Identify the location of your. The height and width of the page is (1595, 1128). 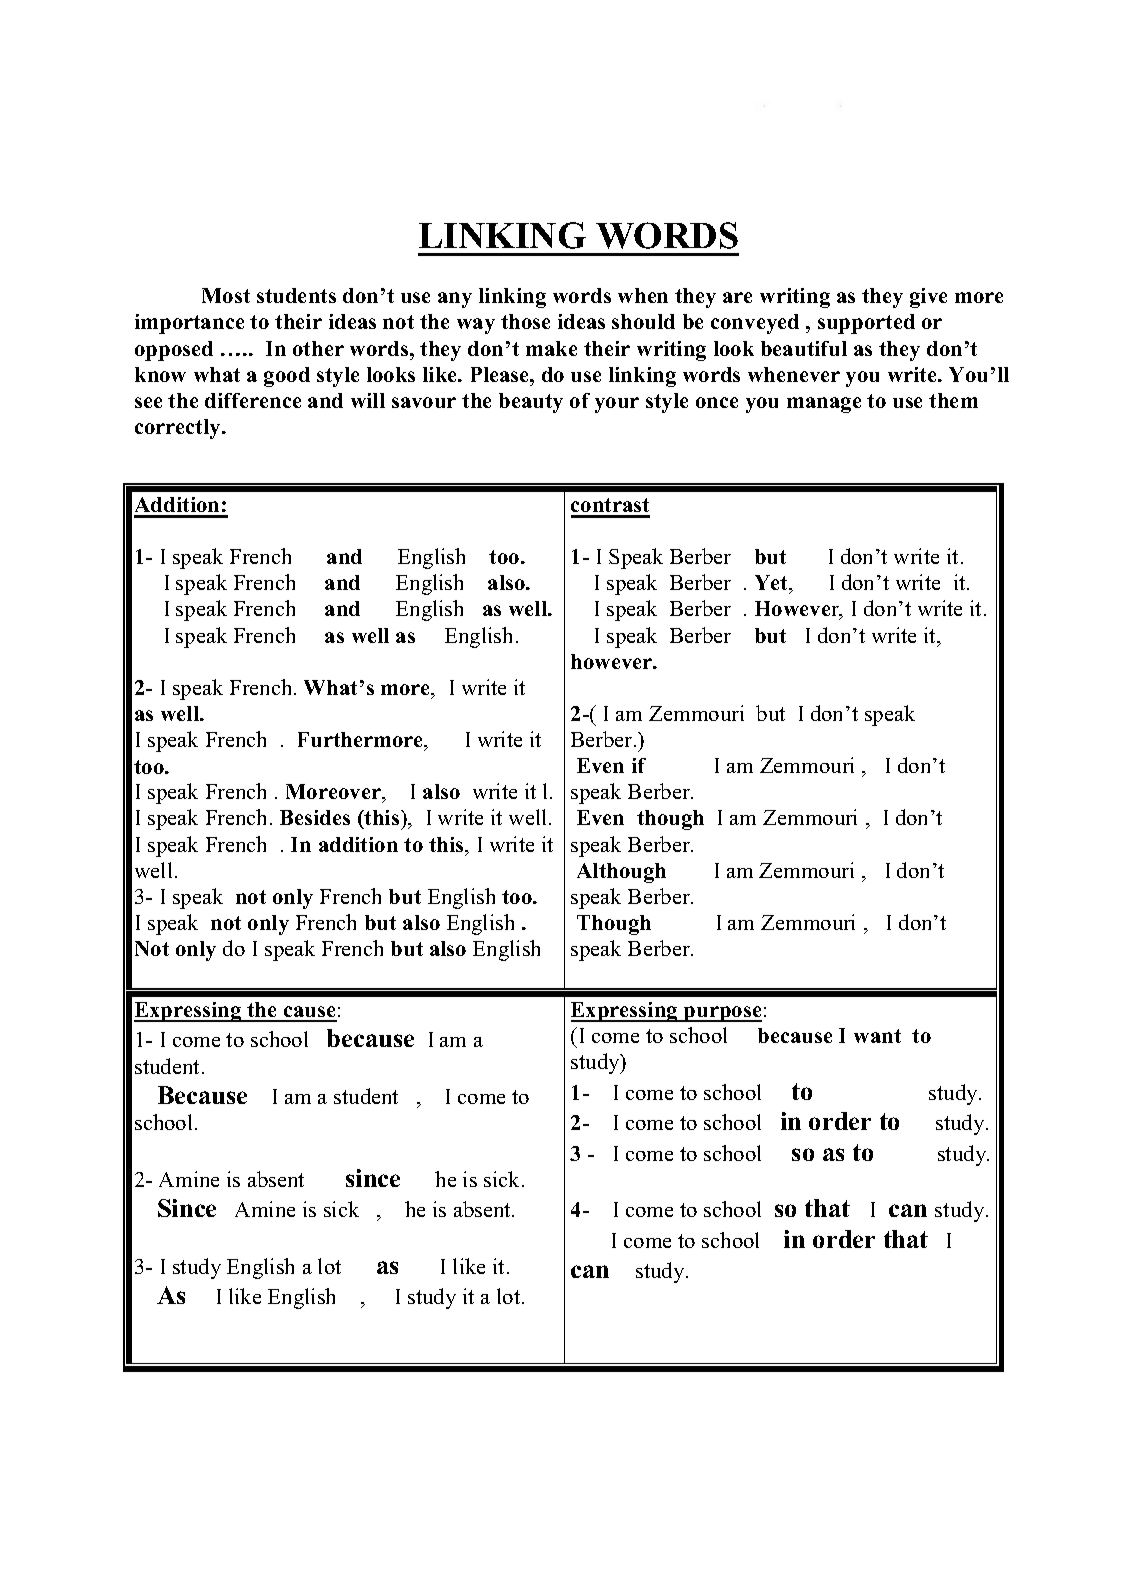
(617, 405).
